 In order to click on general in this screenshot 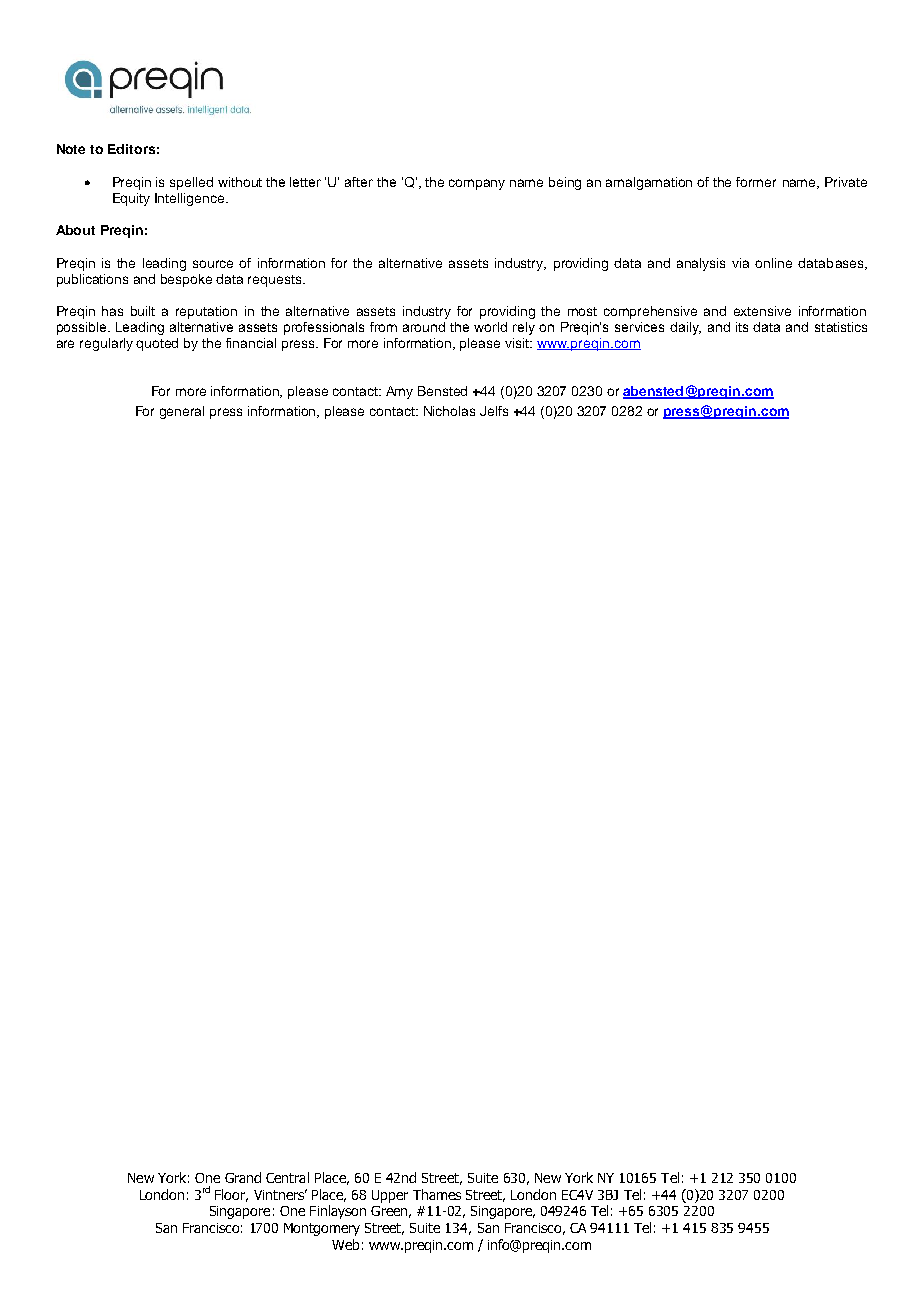, I will do `click(182, 412)`.
